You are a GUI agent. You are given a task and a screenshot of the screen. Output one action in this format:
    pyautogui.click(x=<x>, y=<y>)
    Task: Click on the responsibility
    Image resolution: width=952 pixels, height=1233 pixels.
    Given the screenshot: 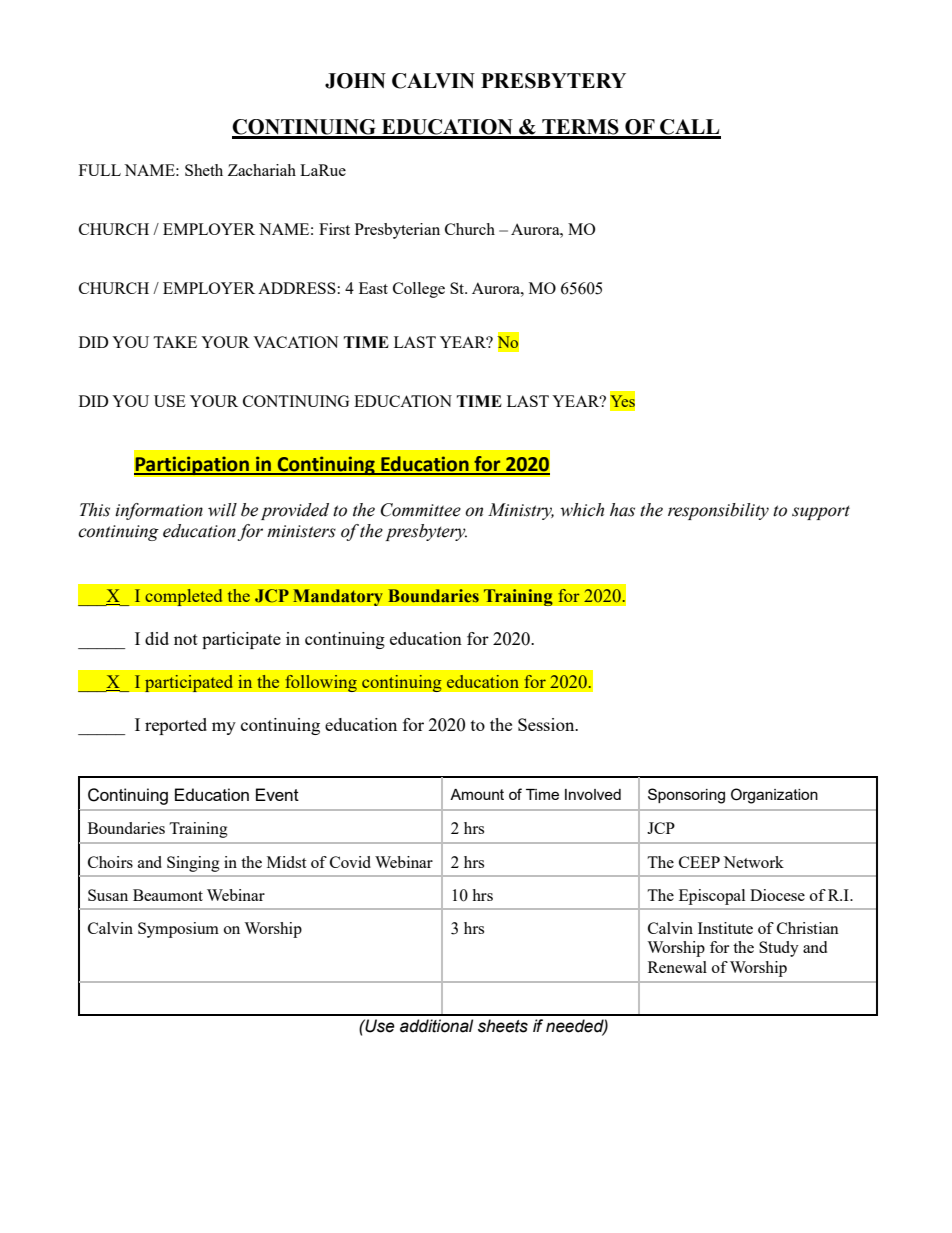 What is the action you would take?
    pyautogui.click(x=718, y=511)
